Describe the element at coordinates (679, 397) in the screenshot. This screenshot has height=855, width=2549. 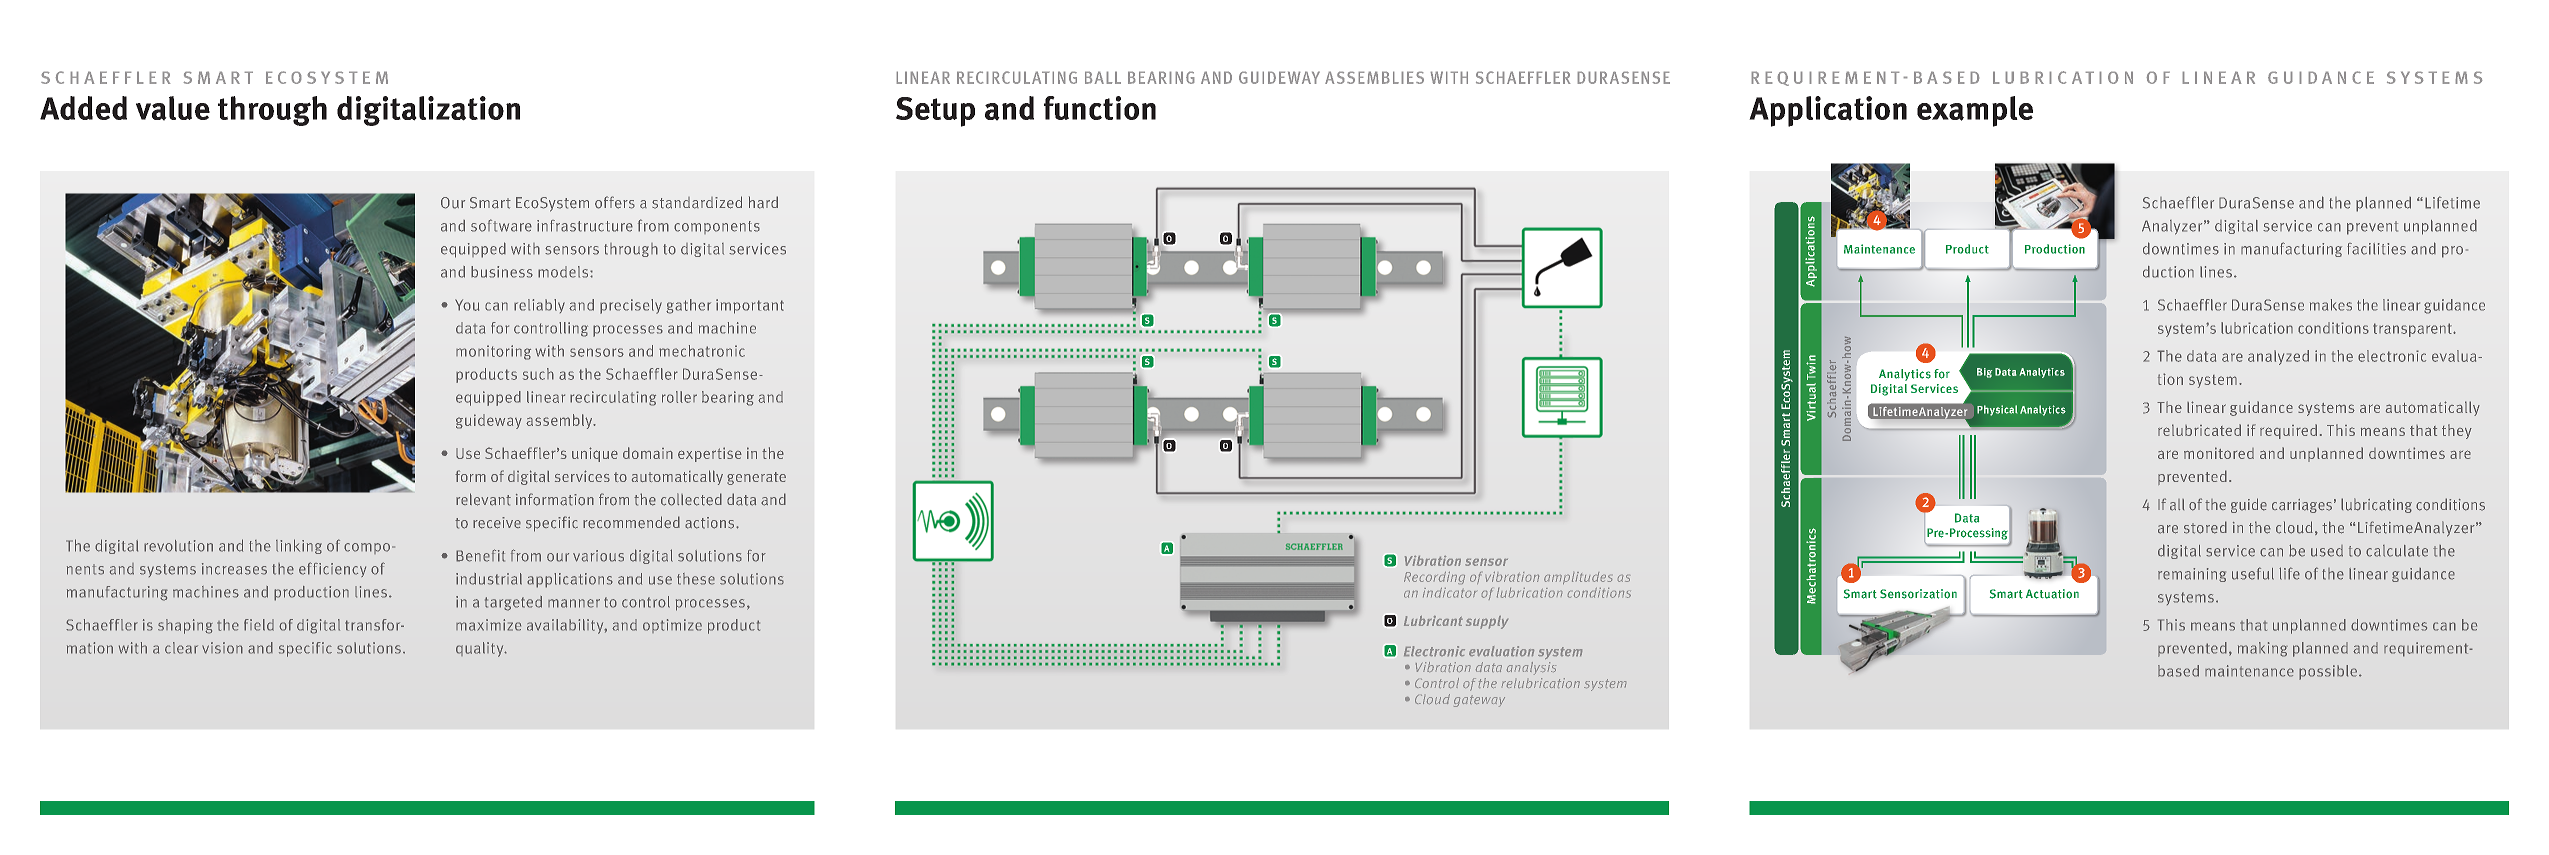
I see `roller` at that location.
